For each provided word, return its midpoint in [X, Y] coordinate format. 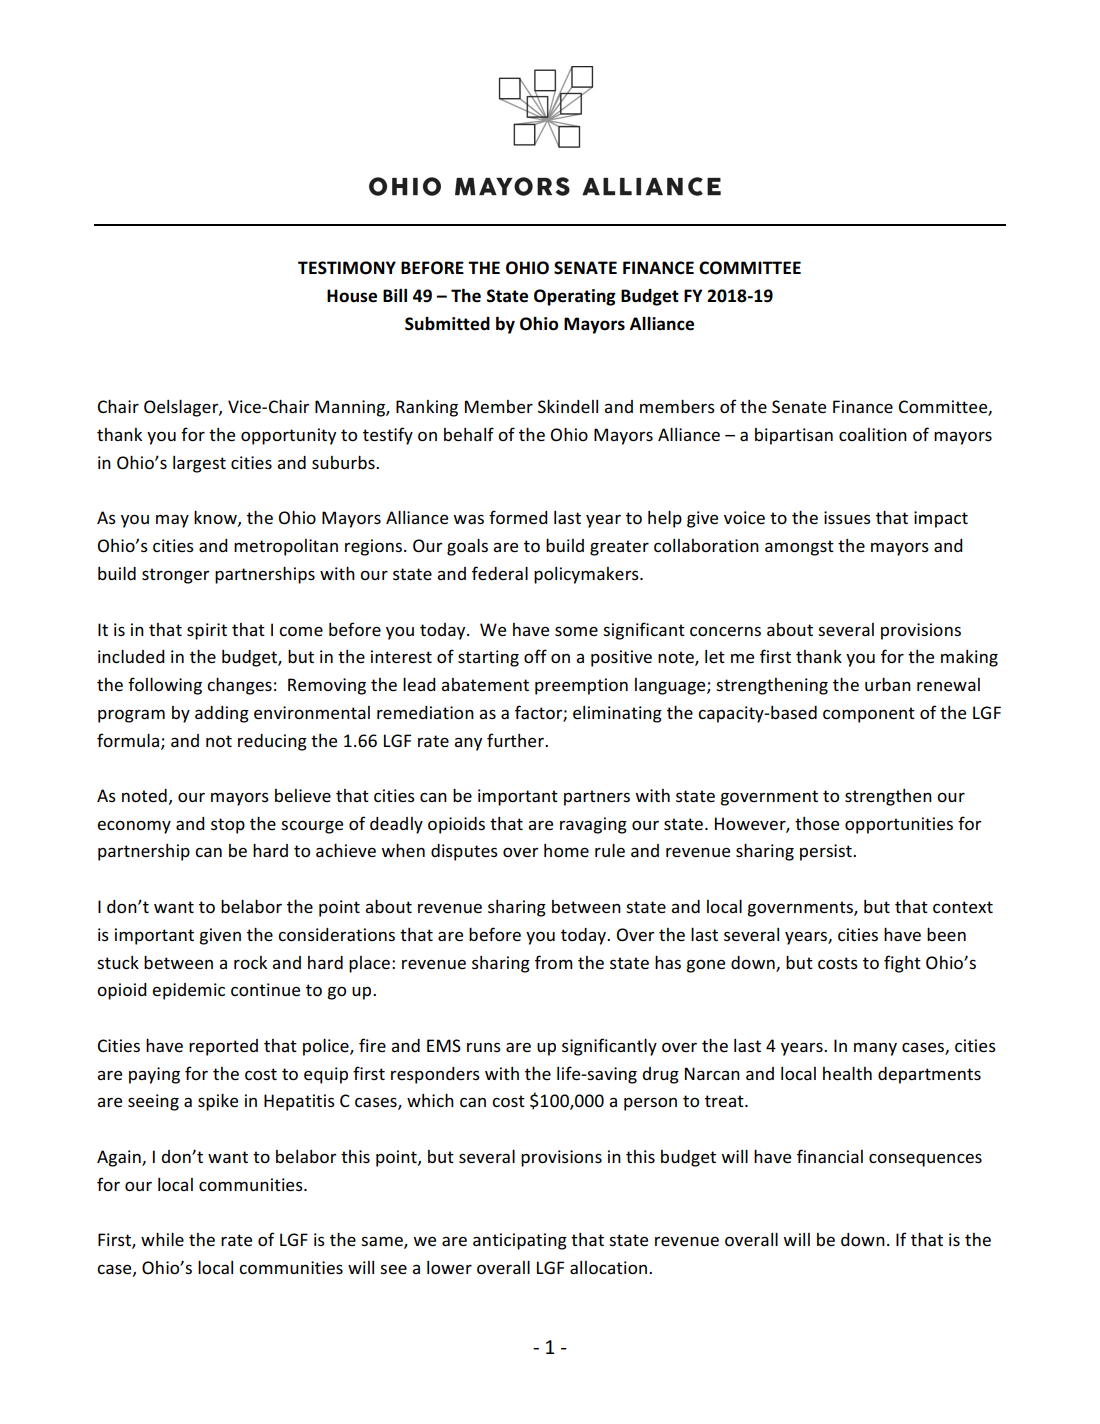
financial [830, 1156]
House [352, 296]
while [162, 1239]
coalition [873, 434]
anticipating [520, 1241]
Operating [575, 297]
